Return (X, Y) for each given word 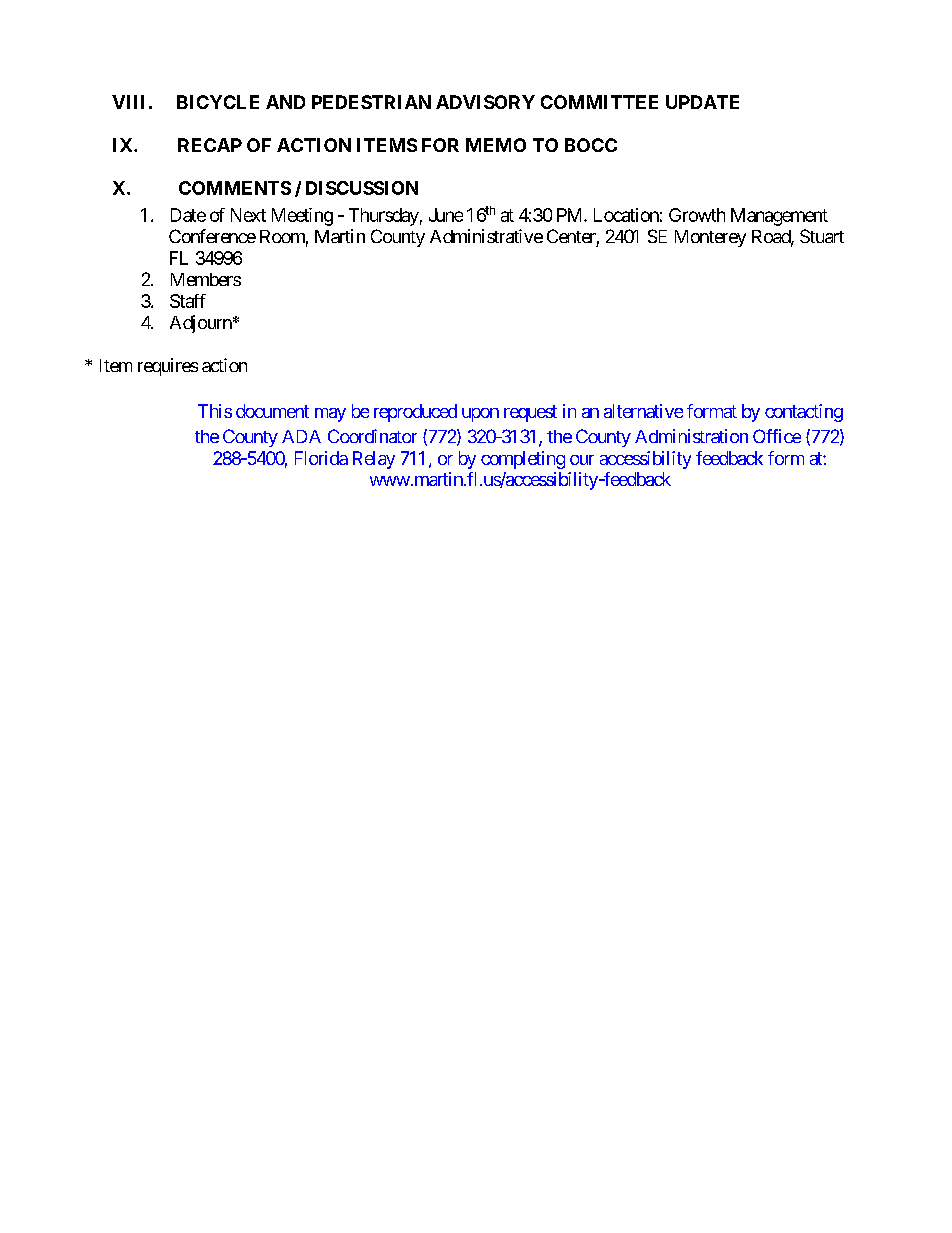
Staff (188, 301)
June (446, 215)
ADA (301, 436)
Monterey (710, 238)
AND (285, 102)
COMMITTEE (599, 102)
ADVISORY (485, 102)
